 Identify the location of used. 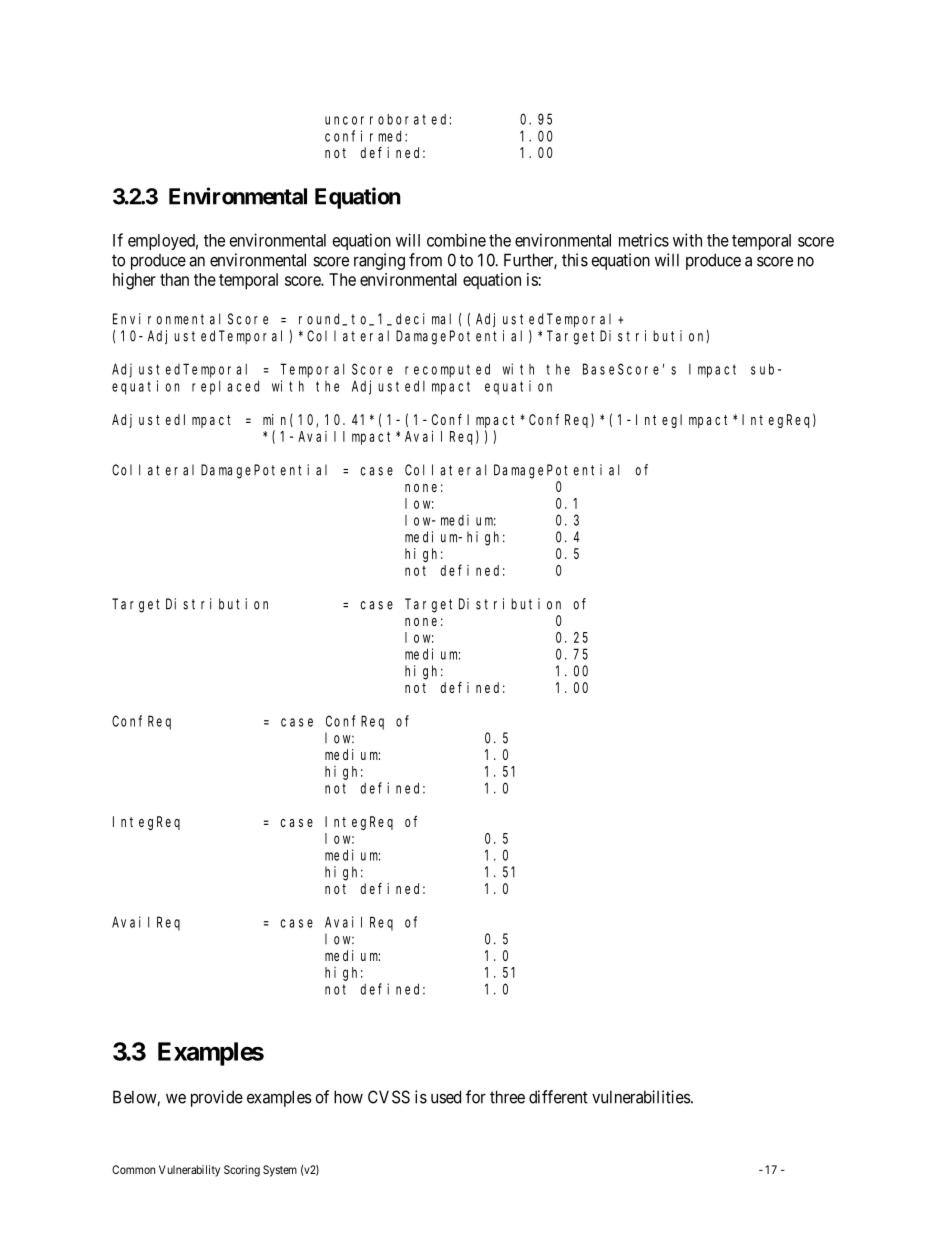
(446, 1097).
